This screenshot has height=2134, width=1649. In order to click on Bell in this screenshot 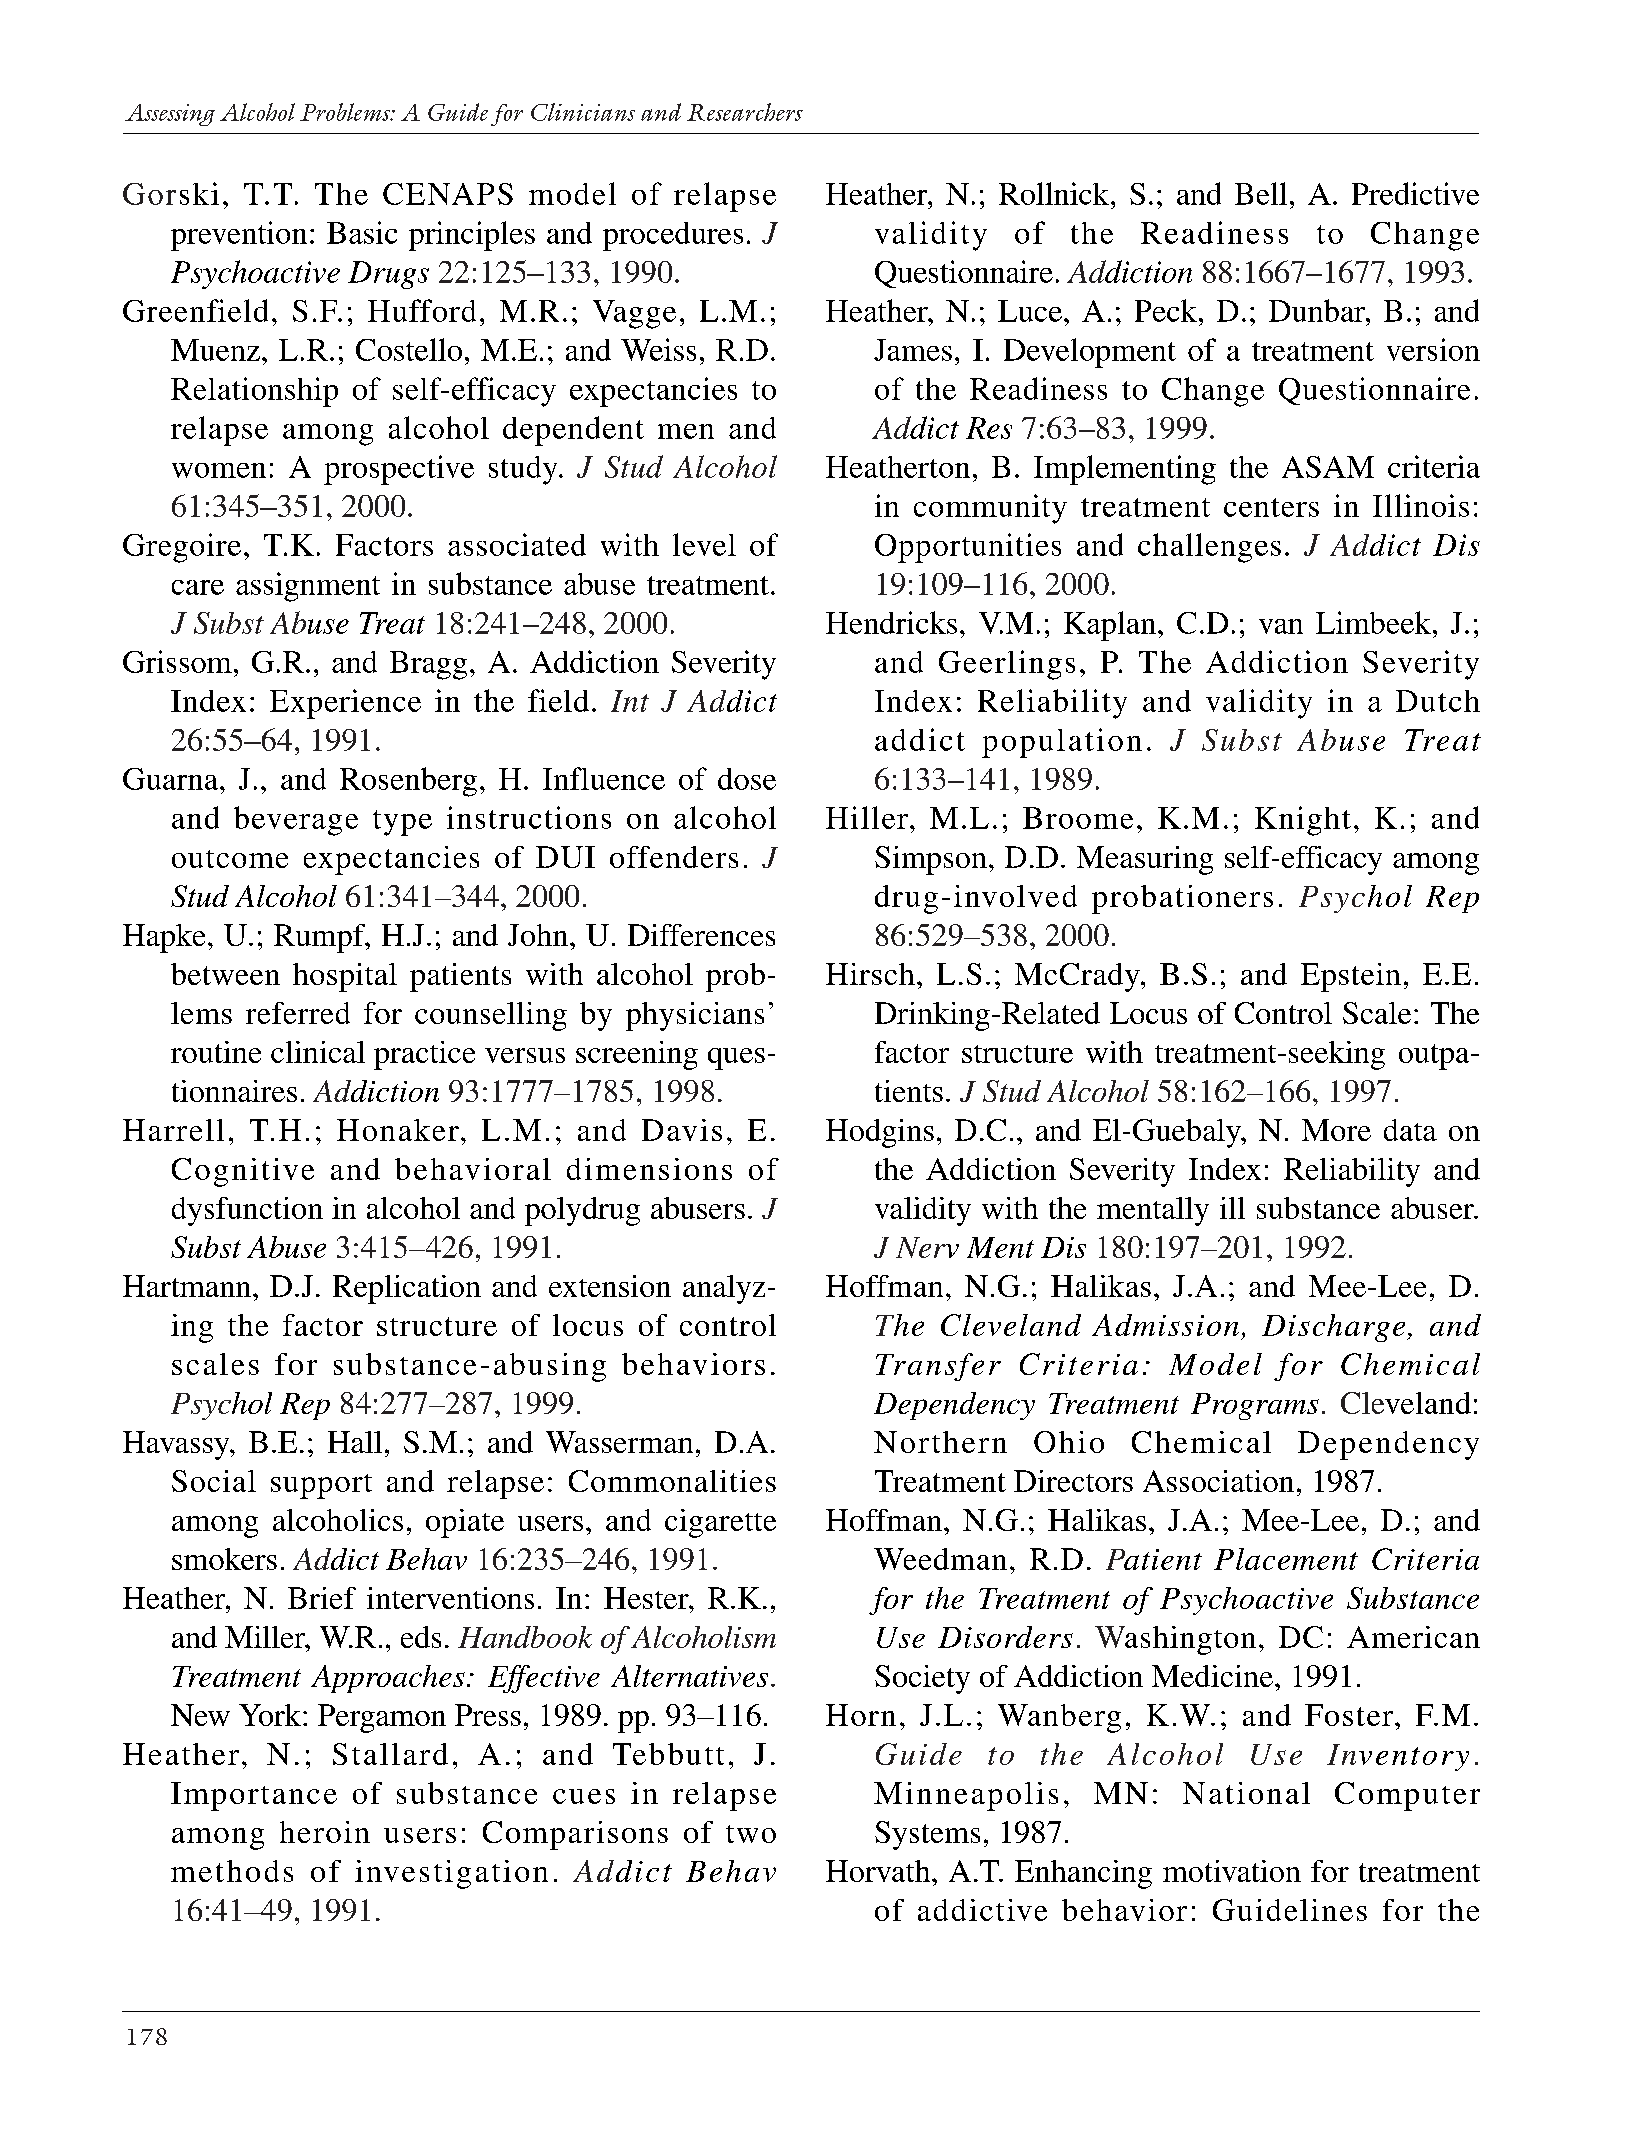, I will do `click(1261, 193)`.
